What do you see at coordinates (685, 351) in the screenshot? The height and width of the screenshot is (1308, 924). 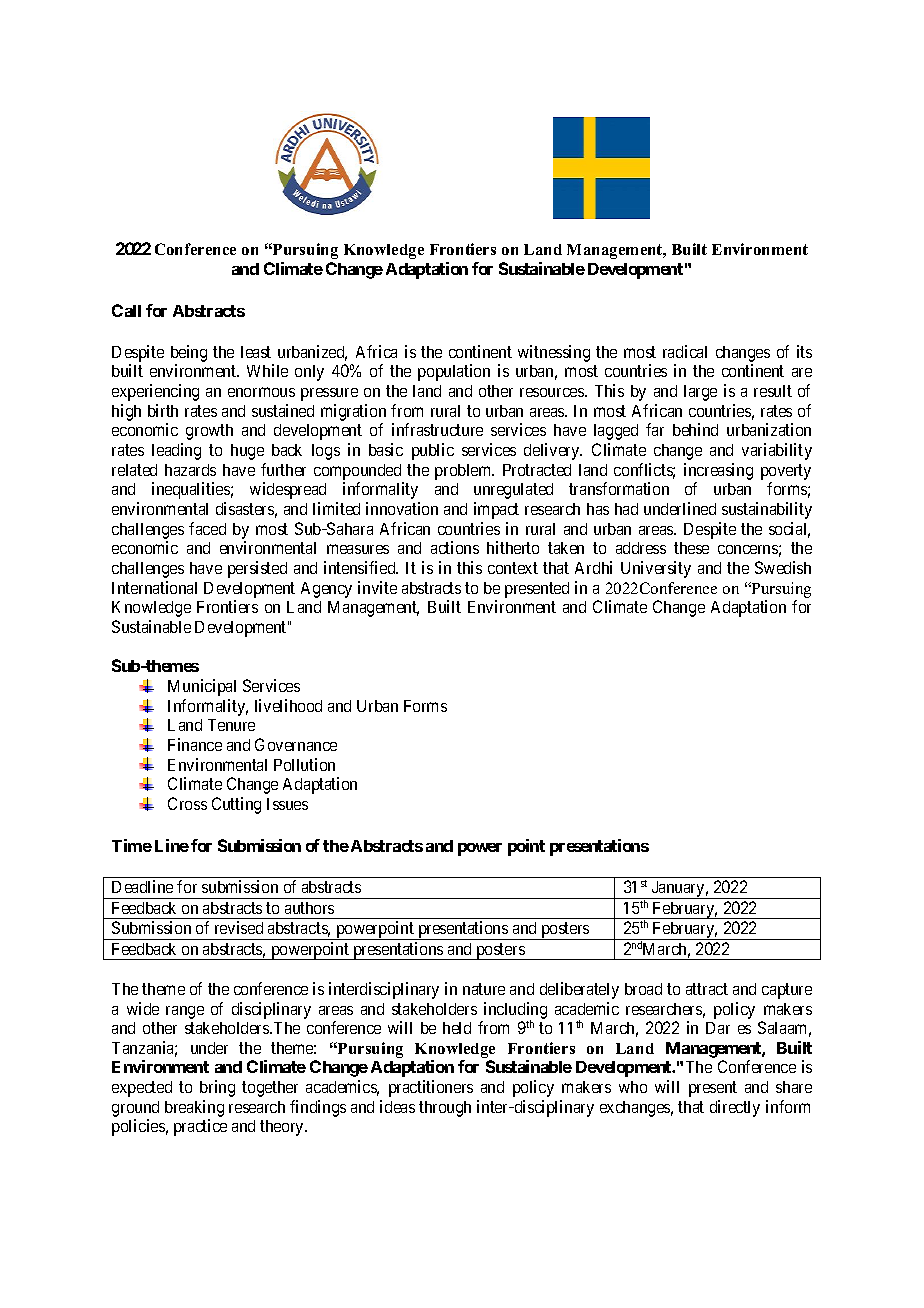 I see `radical` at bounding box center [685, 351].
